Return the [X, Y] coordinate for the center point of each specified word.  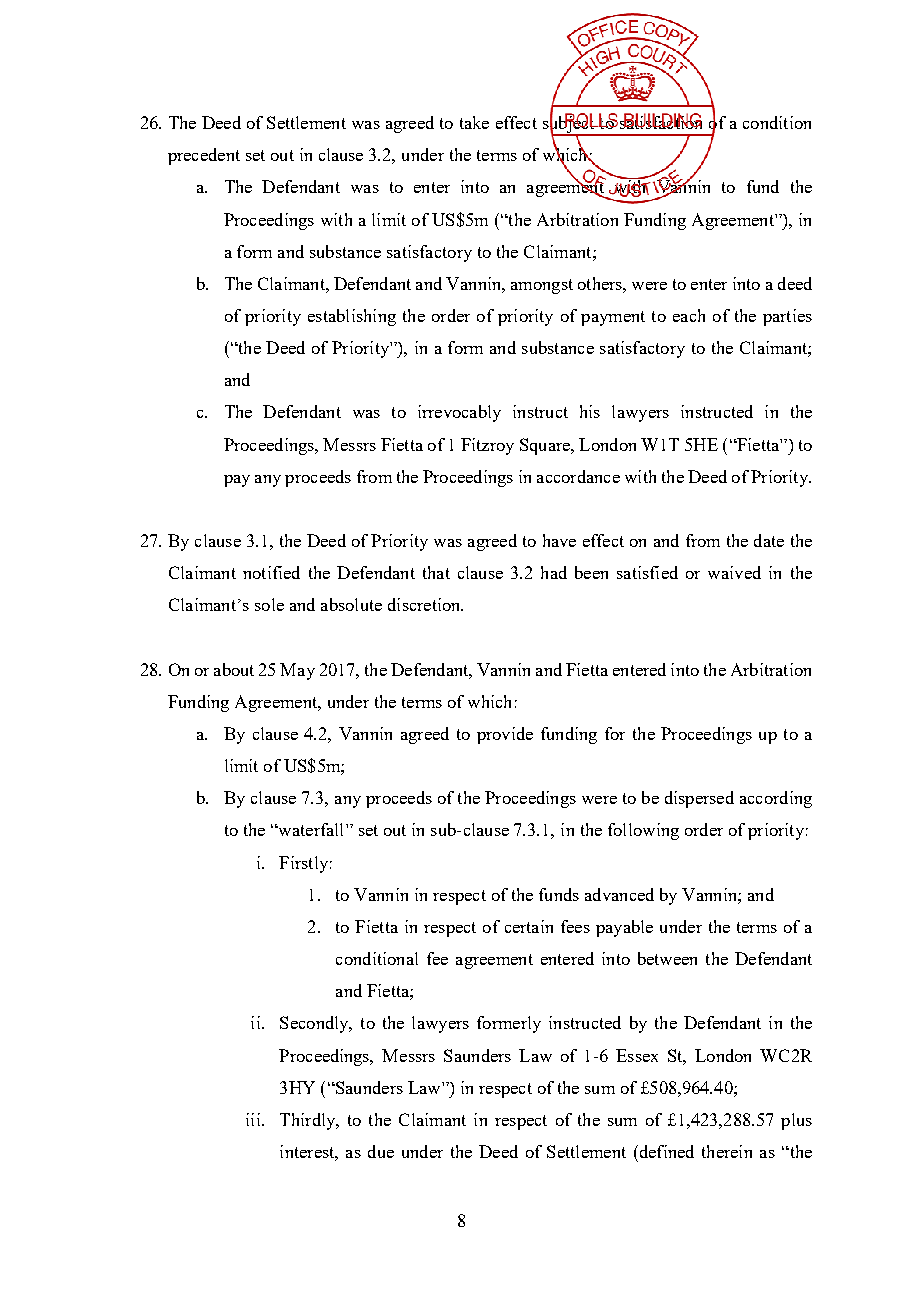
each [689, 315]
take [474, 122]
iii [254, 1119]
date [769, 540]
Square [546, 446]
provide [505, 735]
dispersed [699, 799]
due [381, 1151]
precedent [204, 156]
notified [271, 572]
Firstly [303, 864]
